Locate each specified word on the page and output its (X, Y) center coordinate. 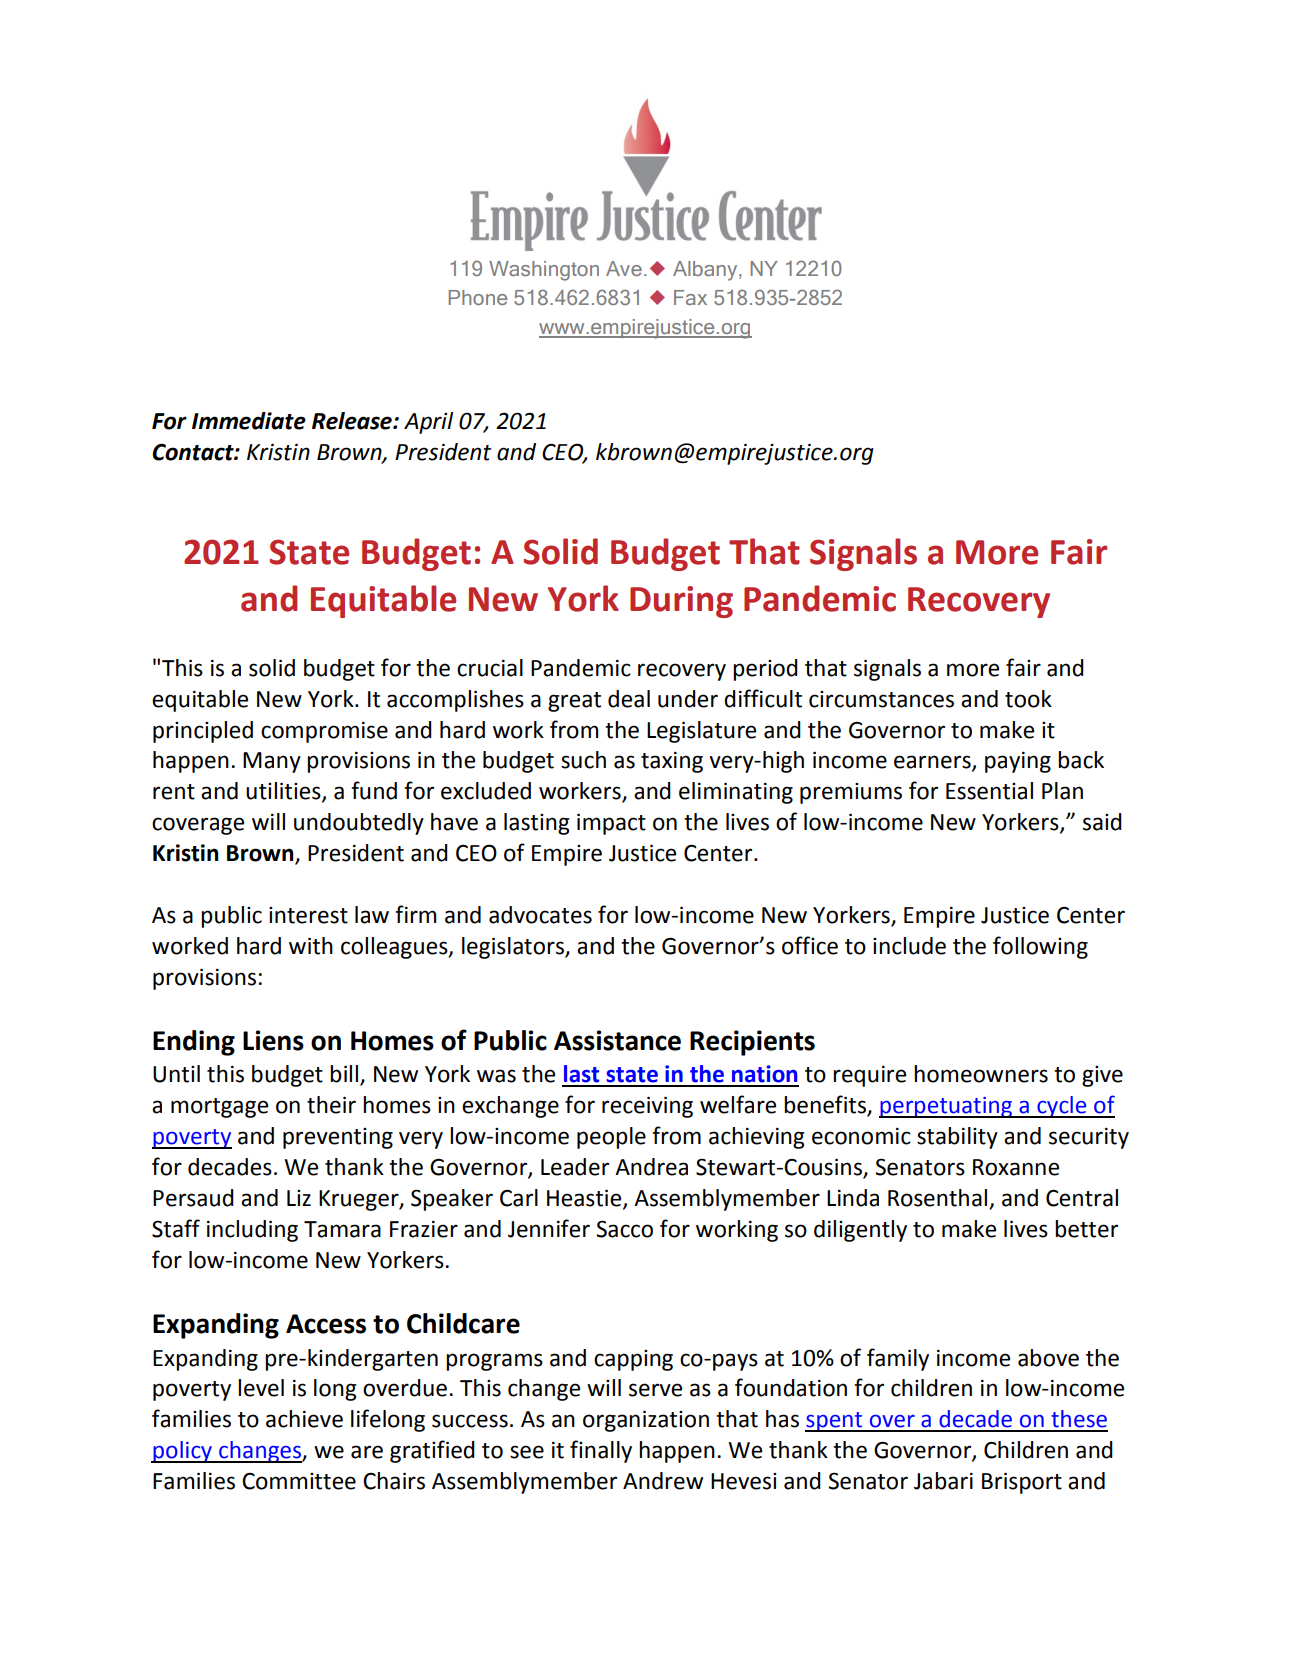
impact (611, 824)
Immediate (249, 421)
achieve (304, 1419)
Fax (690, 297)
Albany (706, 271)
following (1040, 947)
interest (308, 915)
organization (646, 1421)
